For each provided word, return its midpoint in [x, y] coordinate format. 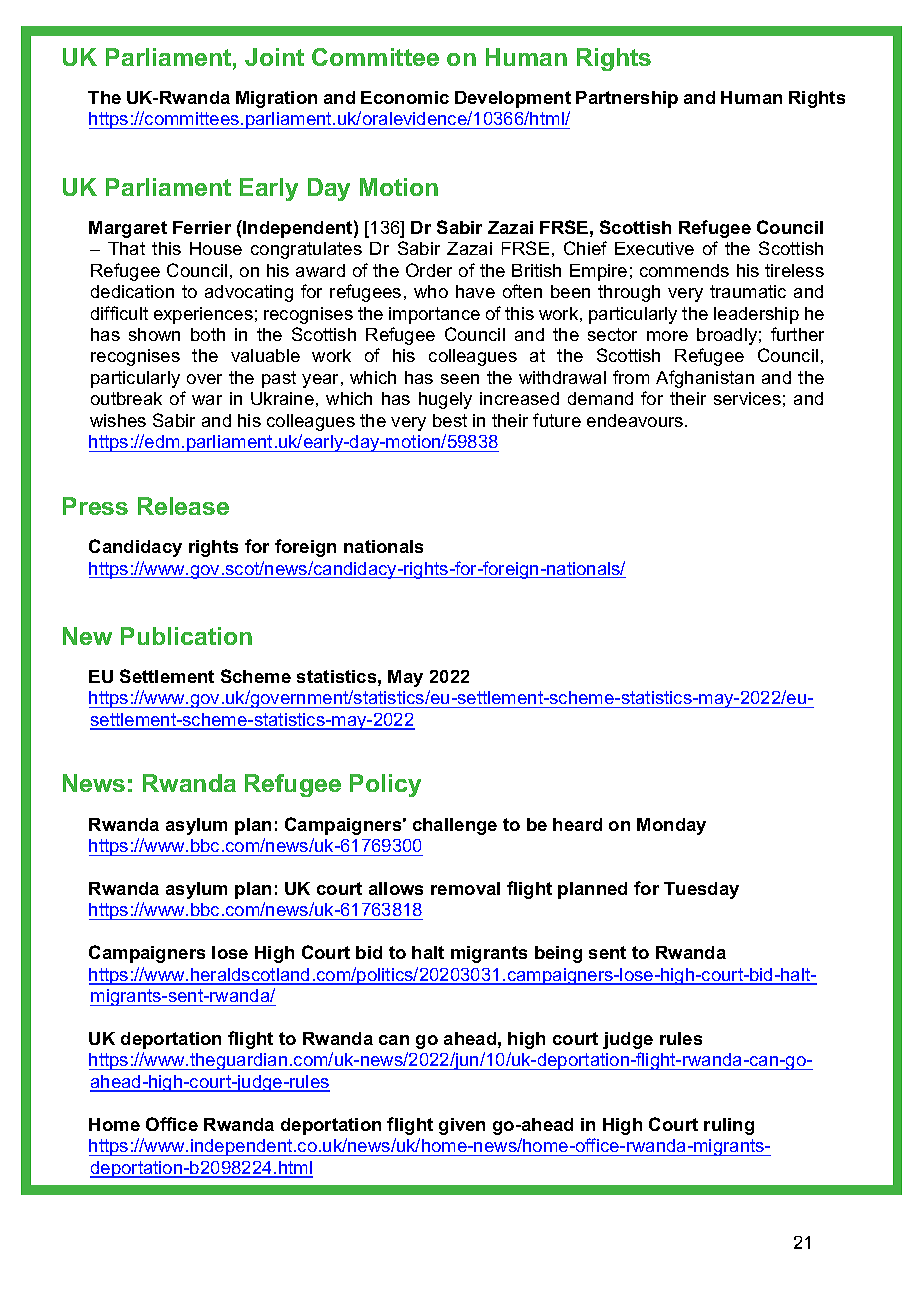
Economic [405, 97]
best [450, 420]
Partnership [627, 99]
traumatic [748, 291]
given [462, 1126]
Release [183, 506]
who [431, 291]
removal [465, 888]
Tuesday [701, 890]
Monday [671, 826]
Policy [385, 785]
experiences [203, 315]
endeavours [636, 420]
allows [396, 888]
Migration [276, 99]
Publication [186, 636]
